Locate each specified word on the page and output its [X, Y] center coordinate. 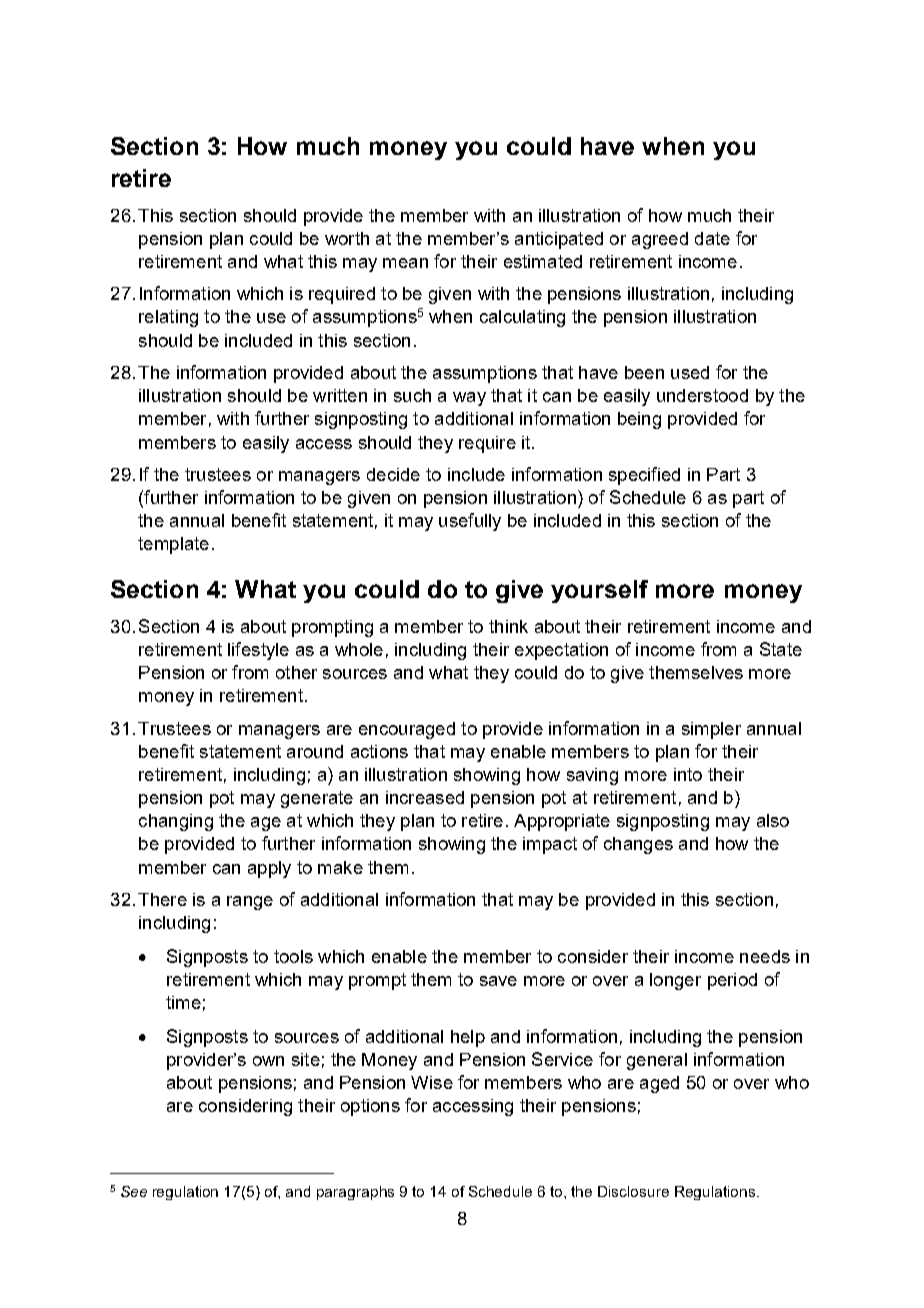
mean [405, 263]
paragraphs [355, 1193]
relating [168, 318]
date [712, 238]
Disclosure [633, 1191]
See [134, 1191]
